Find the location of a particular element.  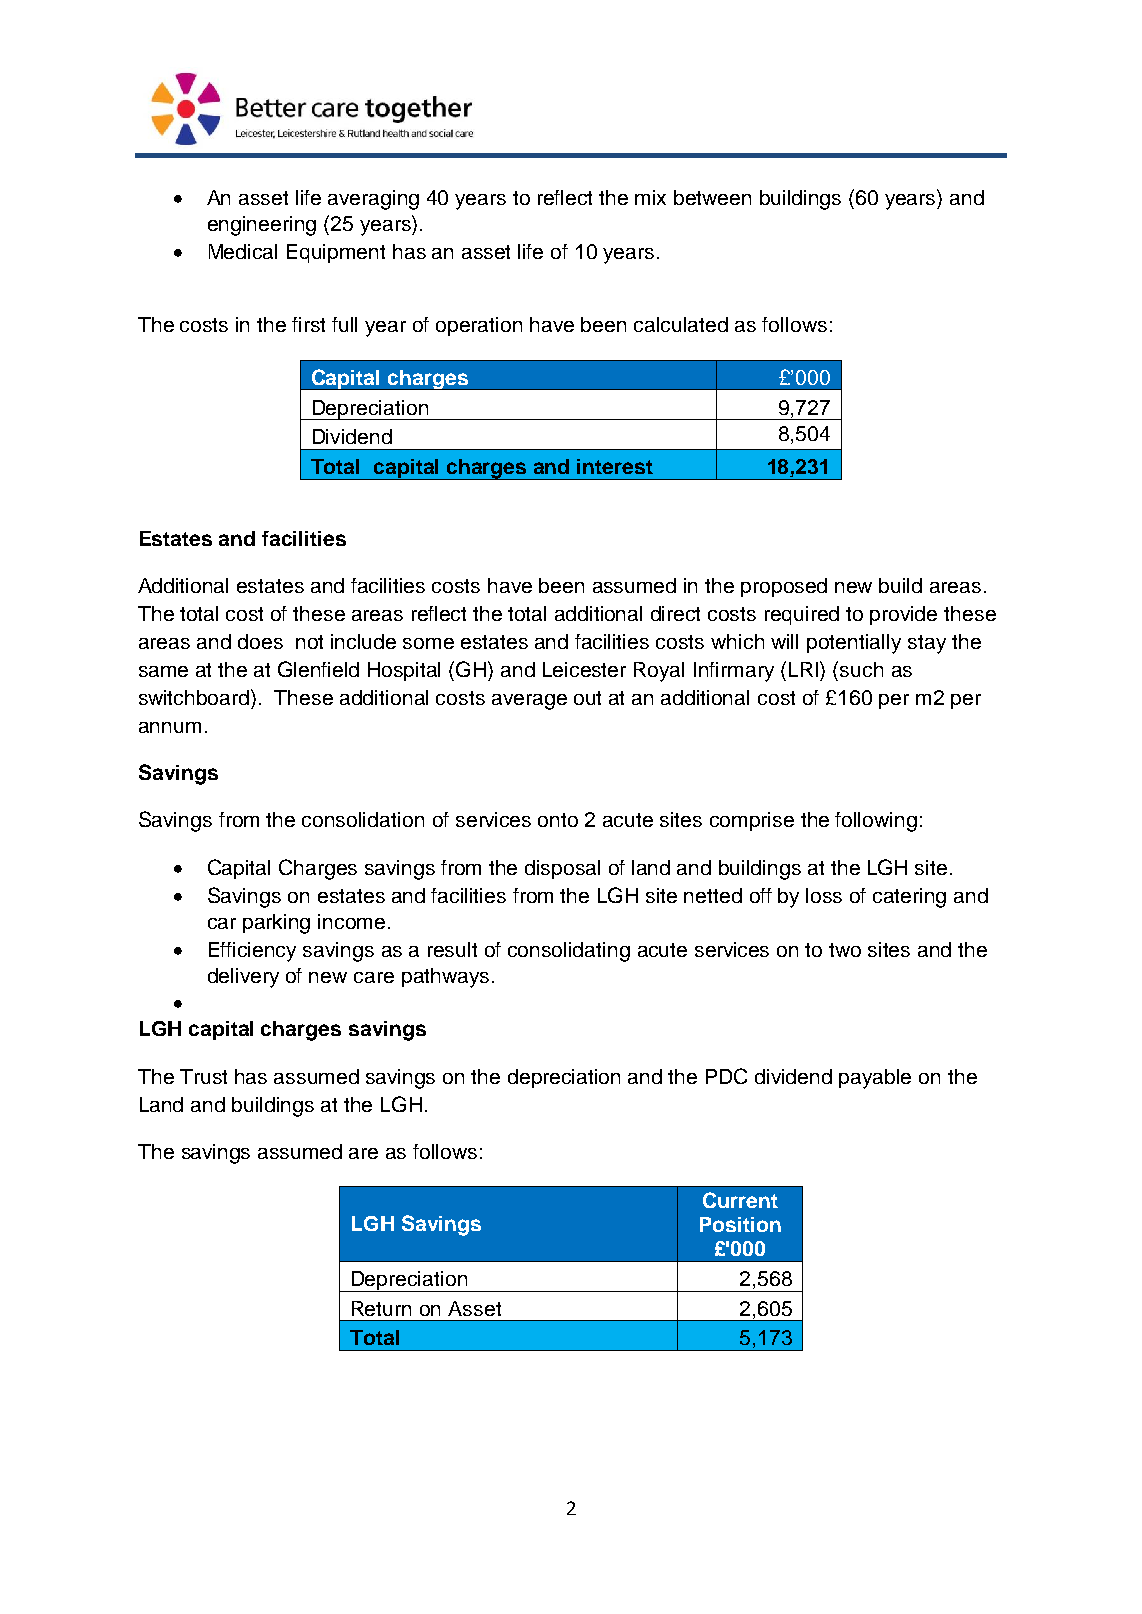

does is located at coordinates (260, 641).
